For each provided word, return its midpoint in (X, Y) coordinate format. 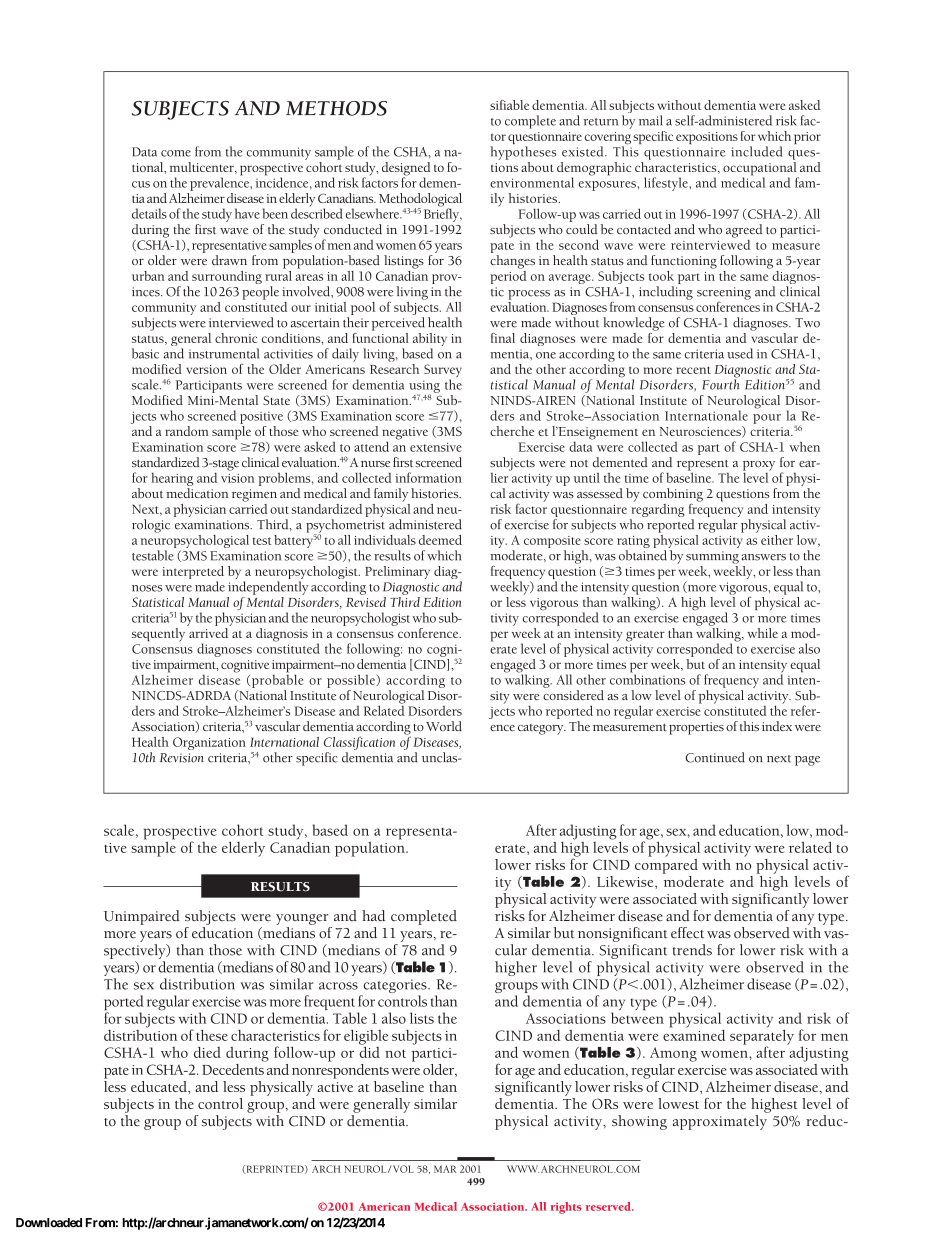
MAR (445, 1169)
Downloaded (49, 1223)
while (762, 633)
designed (406, 170)
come (176, 153)
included (757, 151)
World (444, 726)
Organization (209, 743)
